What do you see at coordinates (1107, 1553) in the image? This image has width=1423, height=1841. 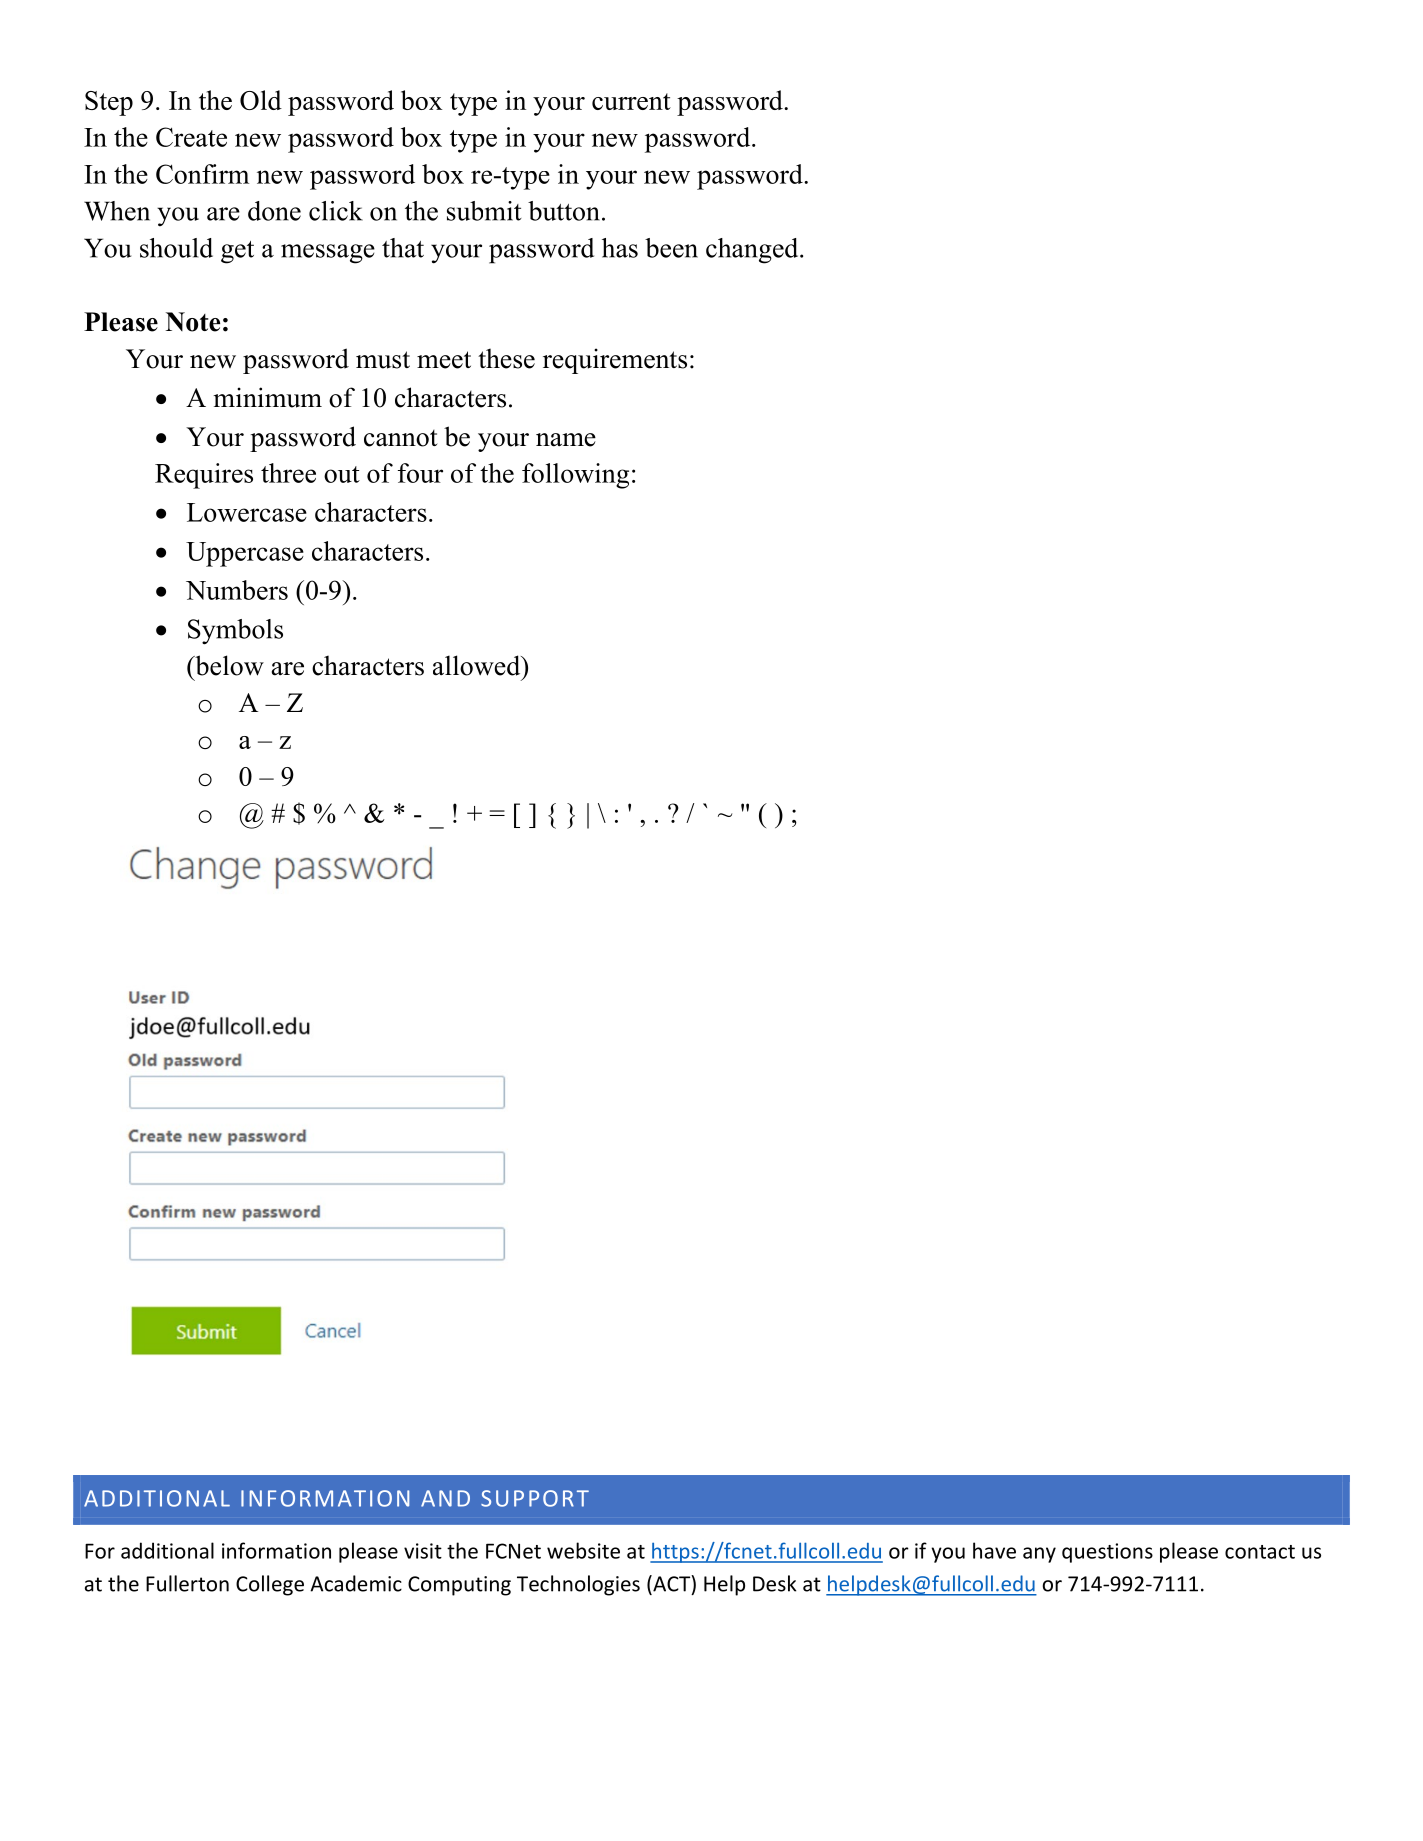 I see `questions` at bounding box center [1107, 1553].
